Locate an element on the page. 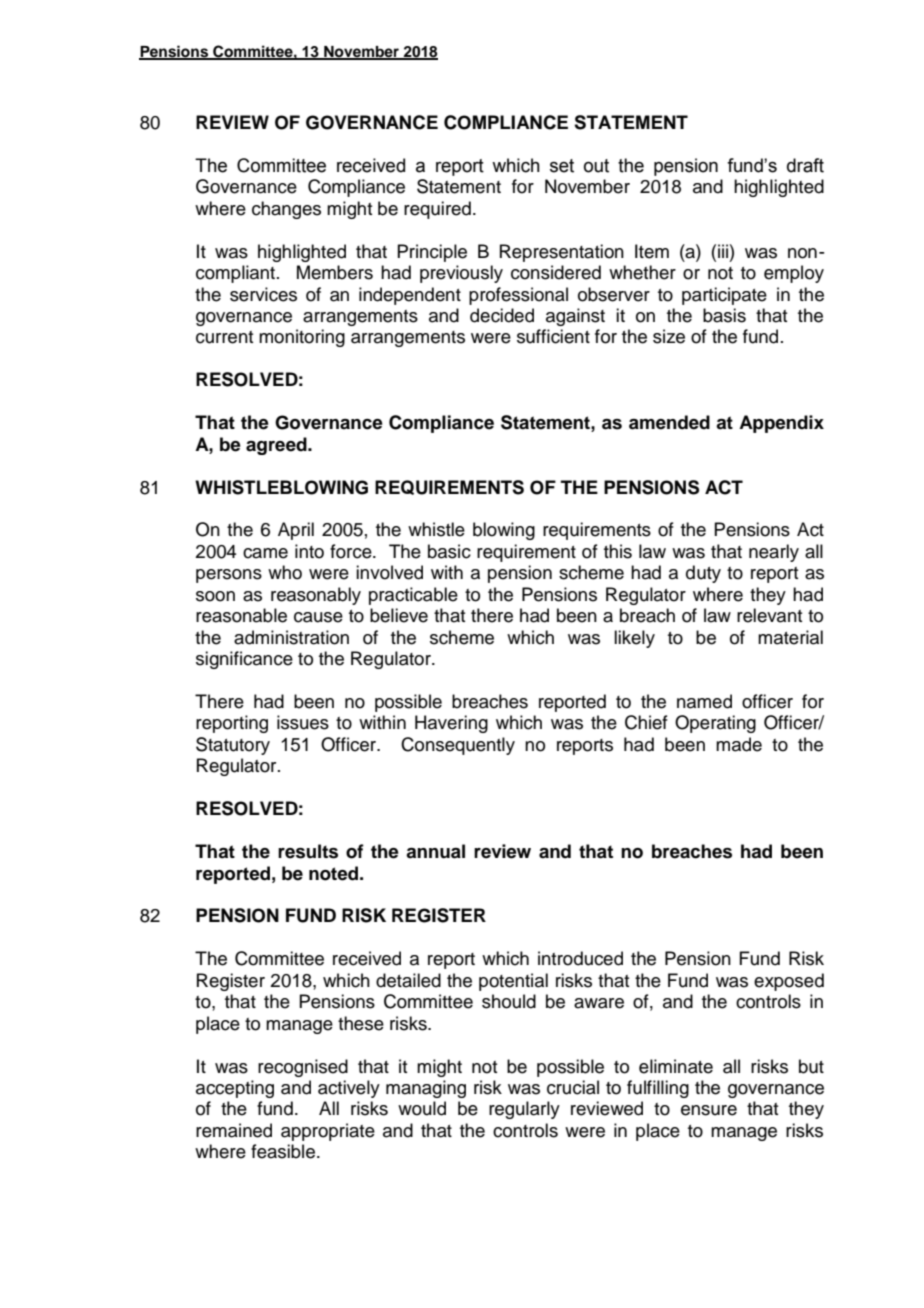 This page has height=1308, width=924. changes is located at coordinates (286, 210).
